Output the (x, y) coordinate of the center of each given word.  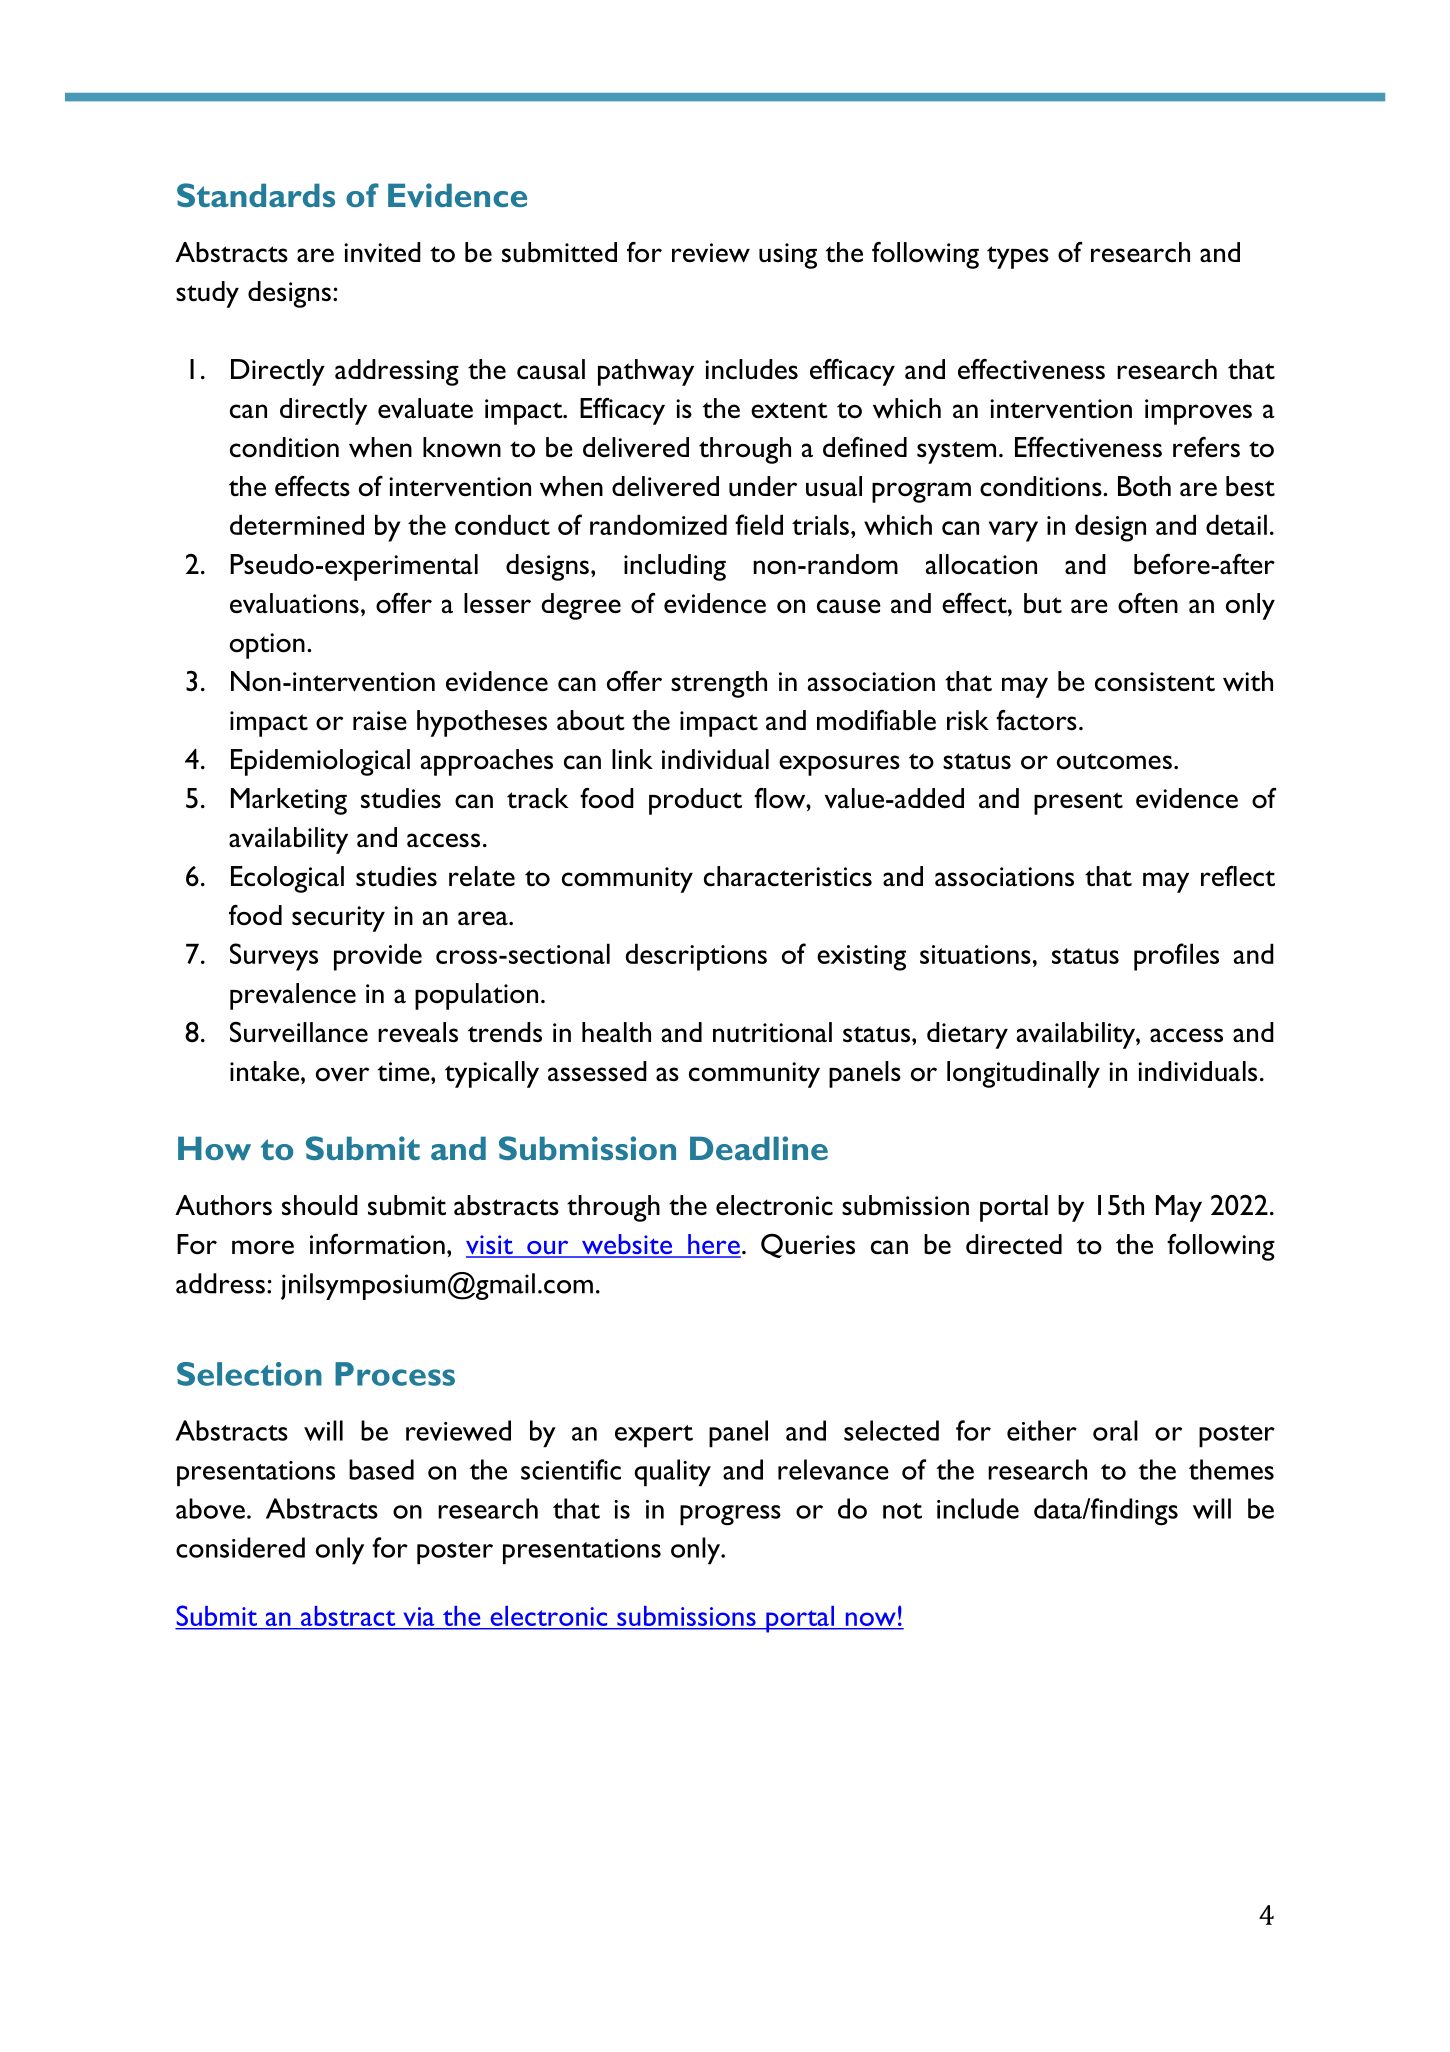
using (788, 256)
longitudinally (1023, 1074)
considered (240, 1547)
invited (382, 252)
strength (719, 684)
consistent (1155, 682)
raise (380, 721)
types (1018, 257)
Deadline (759, 1148)
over (342, 1074)
